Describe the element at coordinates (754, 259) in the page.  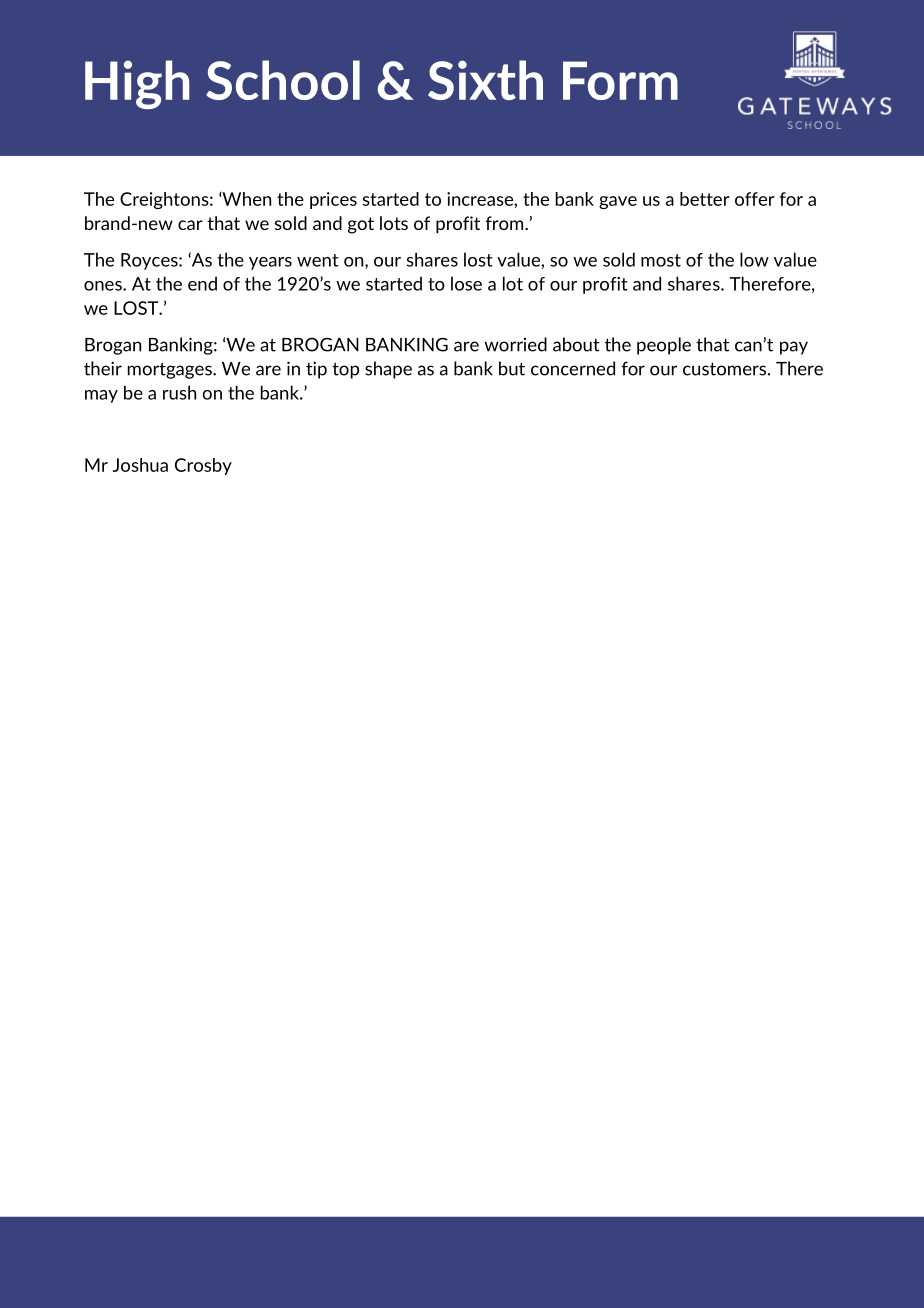
I see `low` at that location.
